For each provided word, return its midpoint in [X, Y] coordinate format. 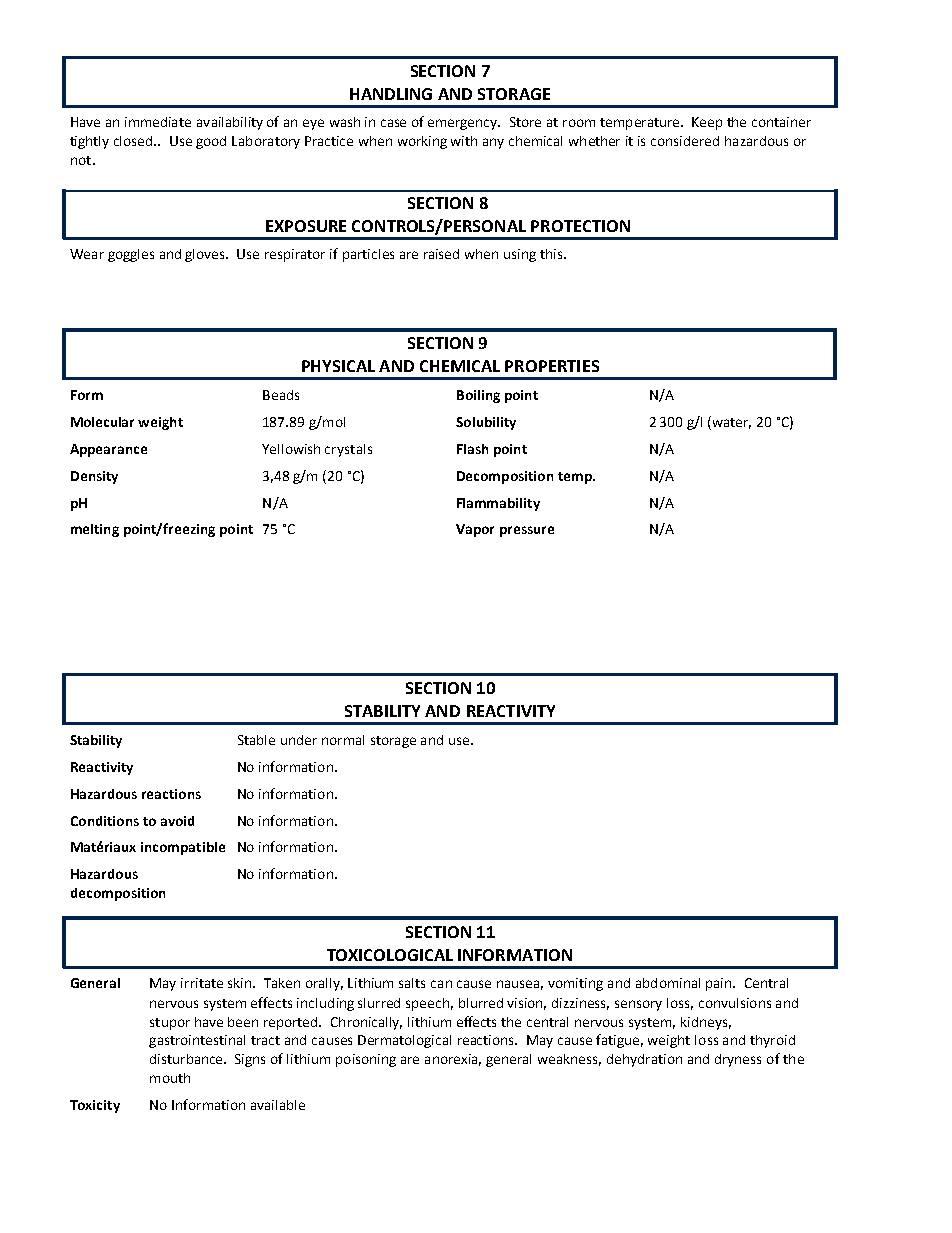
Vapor [475, 530]
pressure [527, 531]
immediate [158, 122]
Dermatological [404, 1041]
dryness [738, 1060]
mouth [170, 1078]
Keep [707, 123]
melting [95, 530]
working [422, 142]
